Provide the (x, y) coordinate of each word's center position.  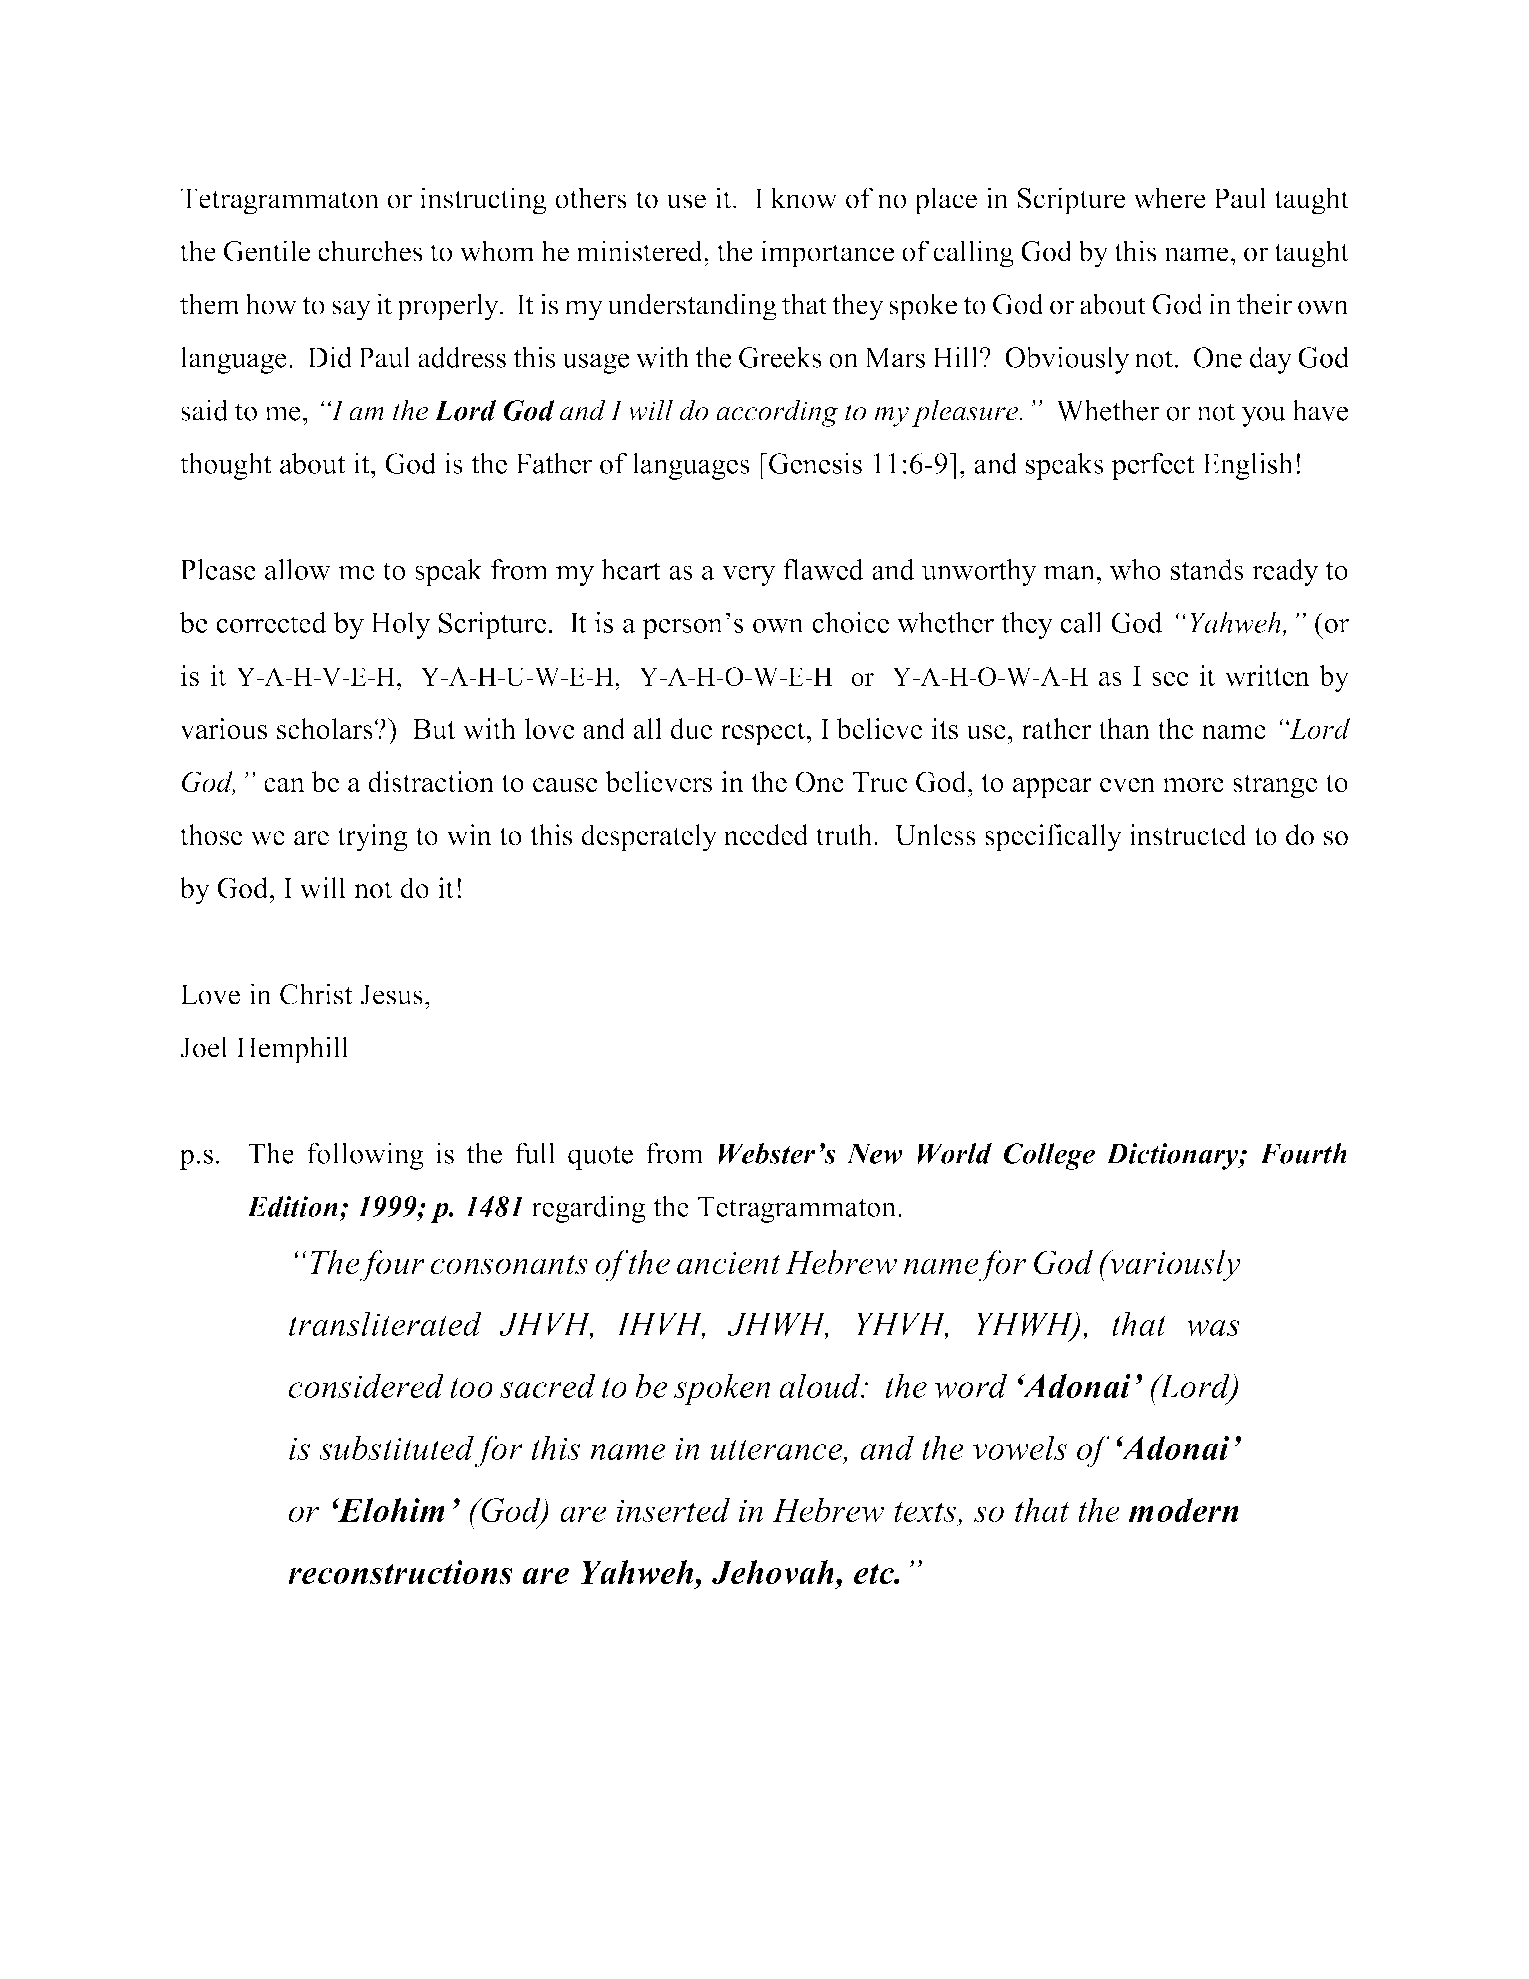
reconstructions (400, 1572)
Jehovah (773, 1572)
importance (827, 254)
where (1169, 198)
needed (766, 835)
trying (372, 838)
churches (370, 251)
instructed (1188, 835)
